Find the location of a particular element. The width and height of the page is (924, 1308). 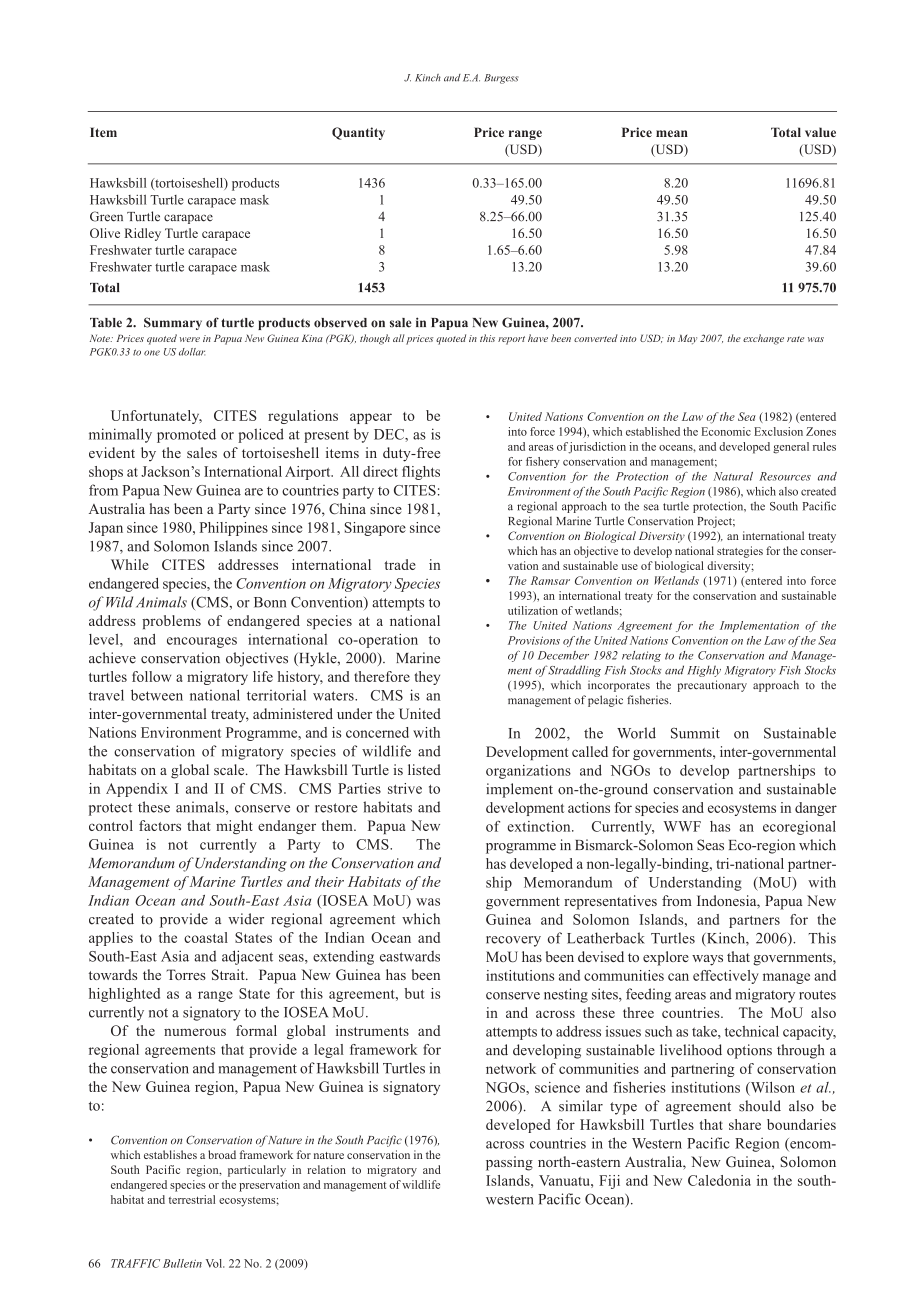

Unfortunately is located at coordinates (156, 417).
